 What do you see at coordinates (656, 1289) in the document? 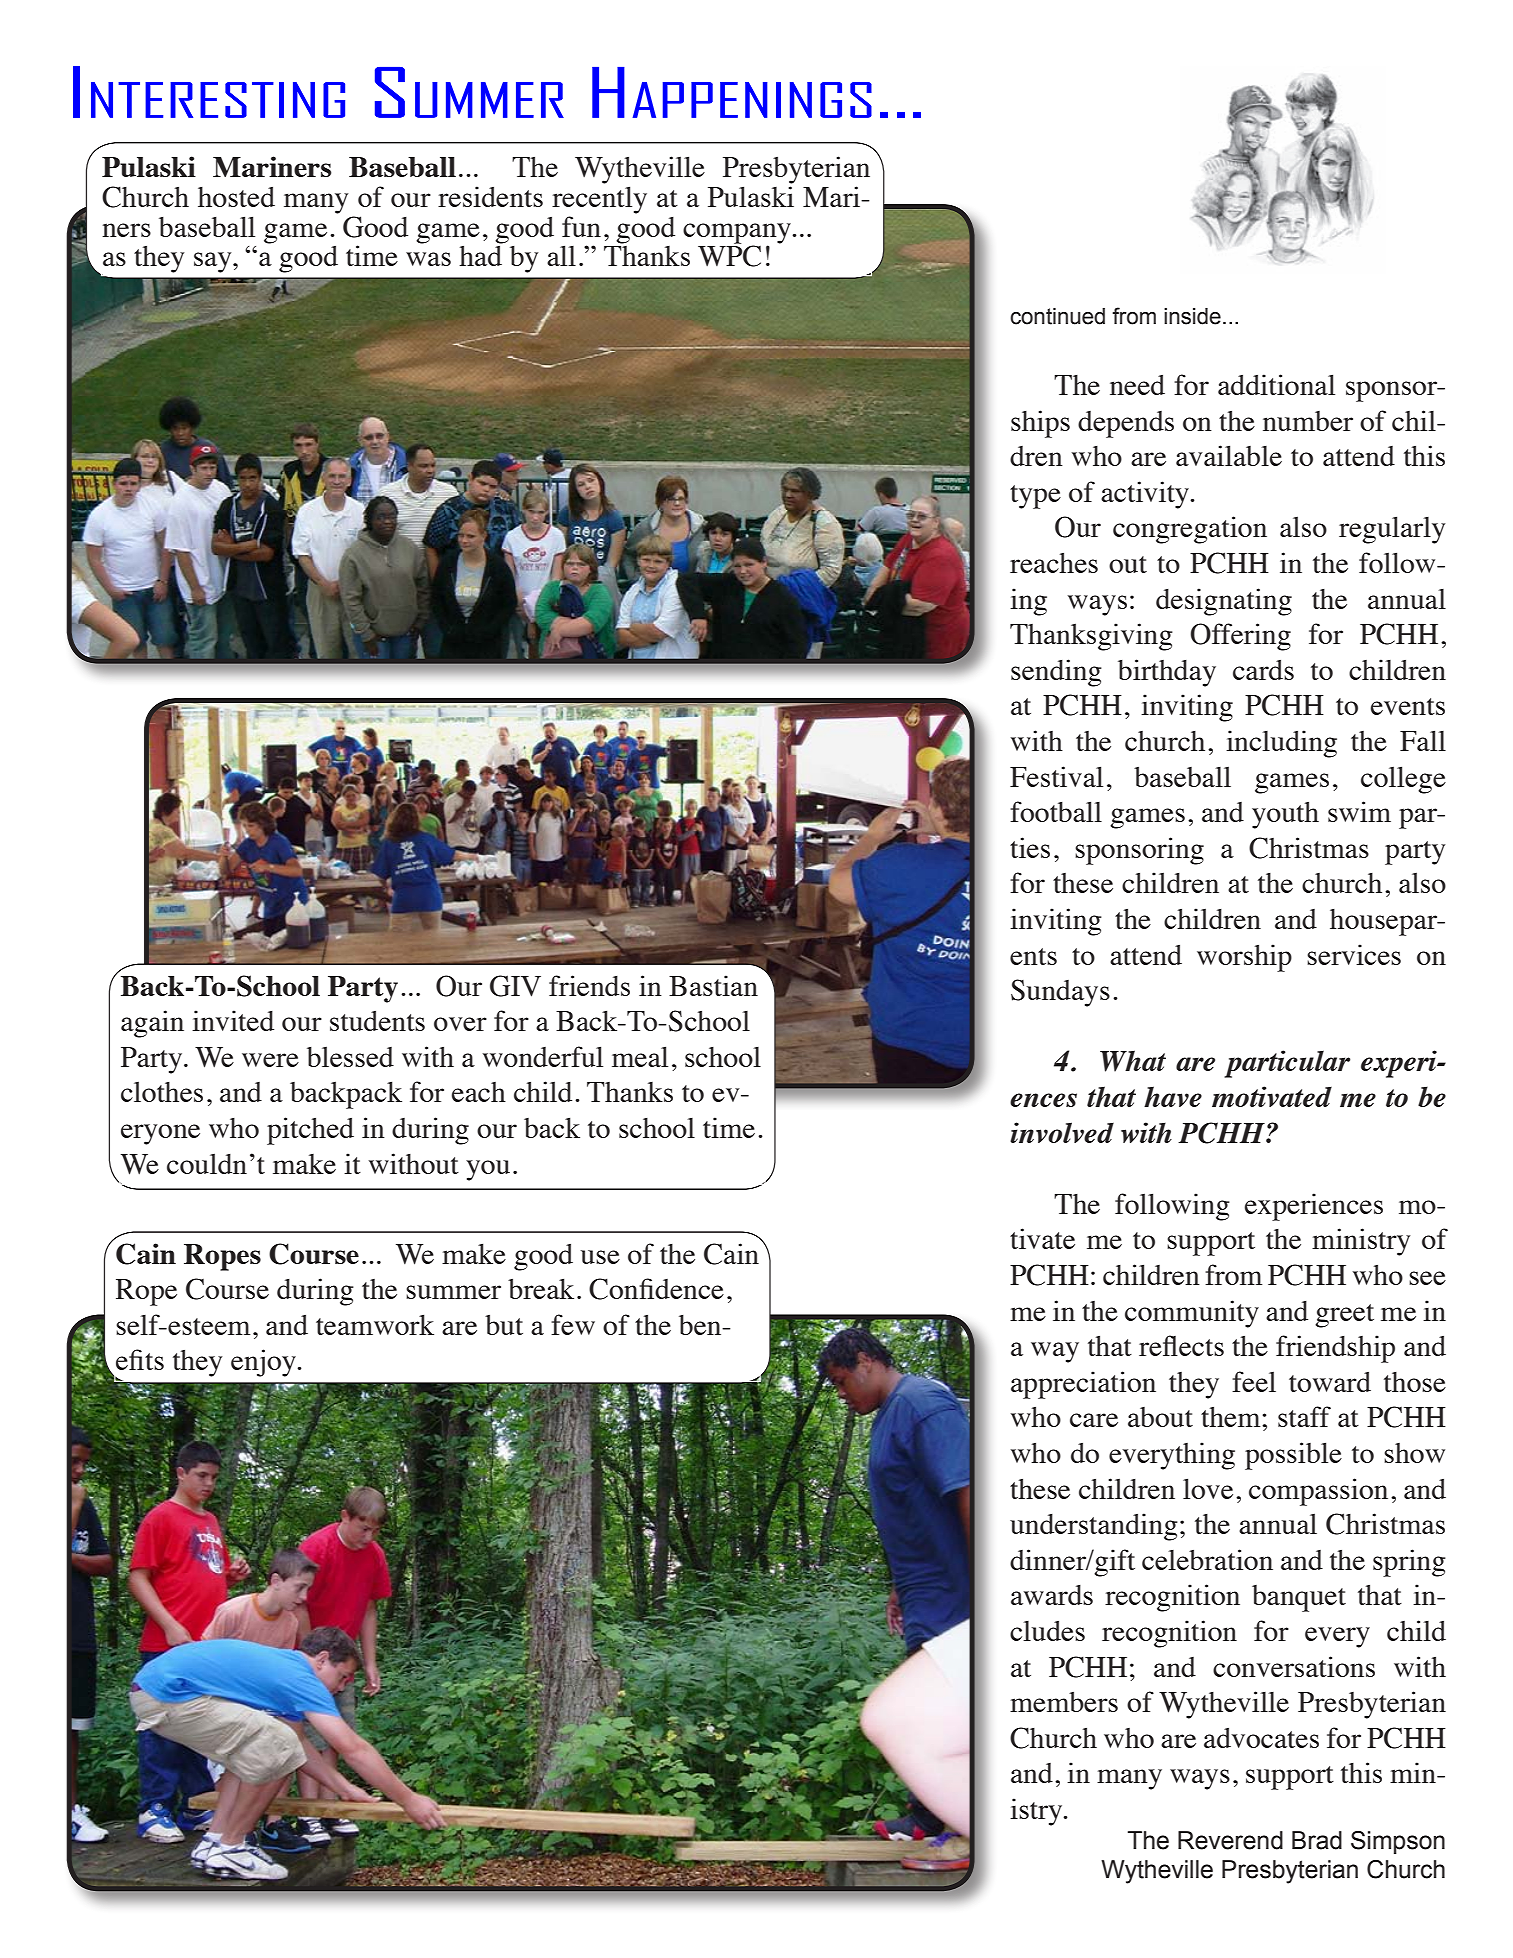
I see `Confidence` at bounding box center [656, 1289].
